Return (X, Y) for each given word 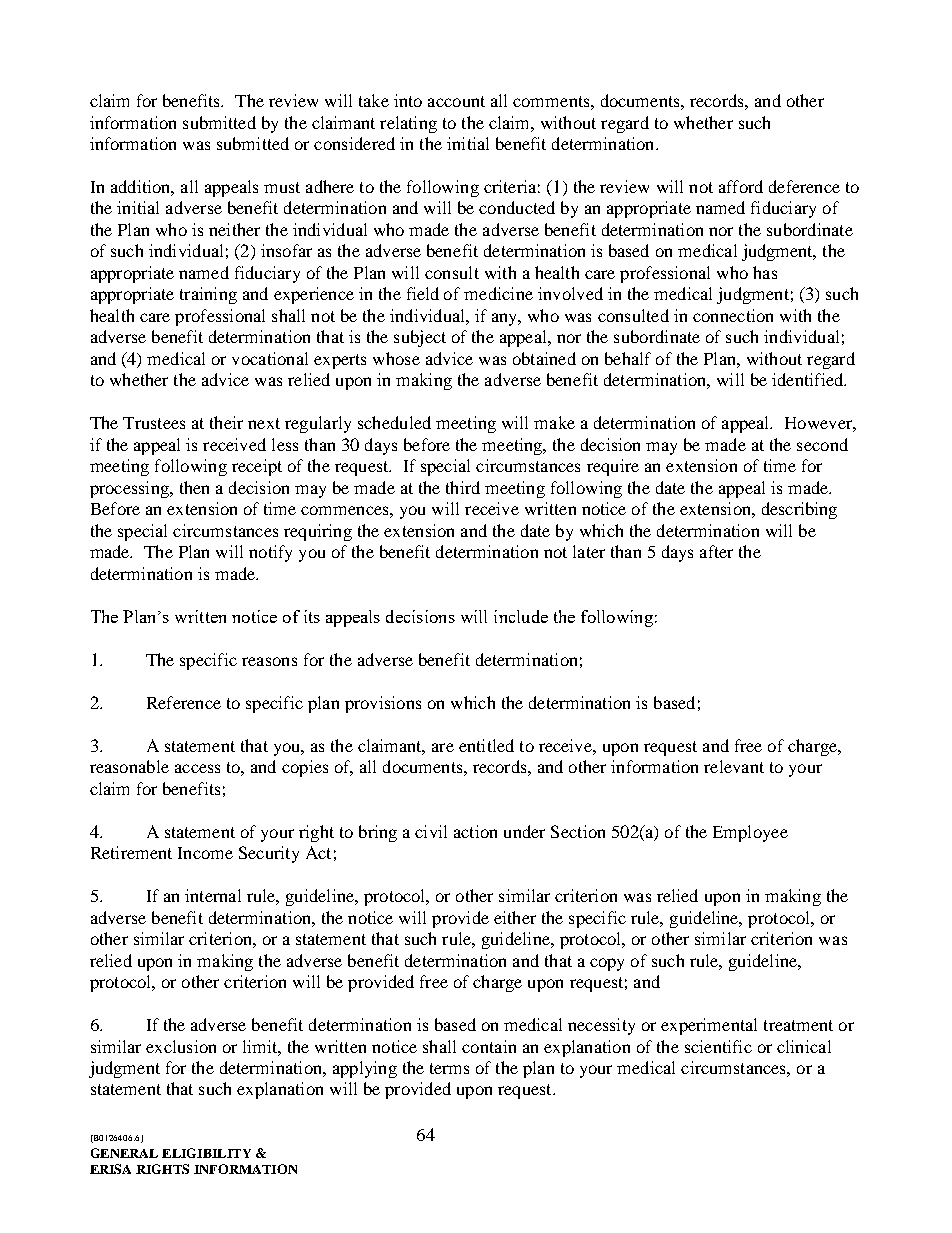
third (463, 487)
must (282, 187)
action (475, 831)
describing (799, 510)
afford (741, 186)
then (194, 487)
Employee (750, 833)
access (197, 768)
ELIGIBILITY (206, 1153)
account (456, 101)
